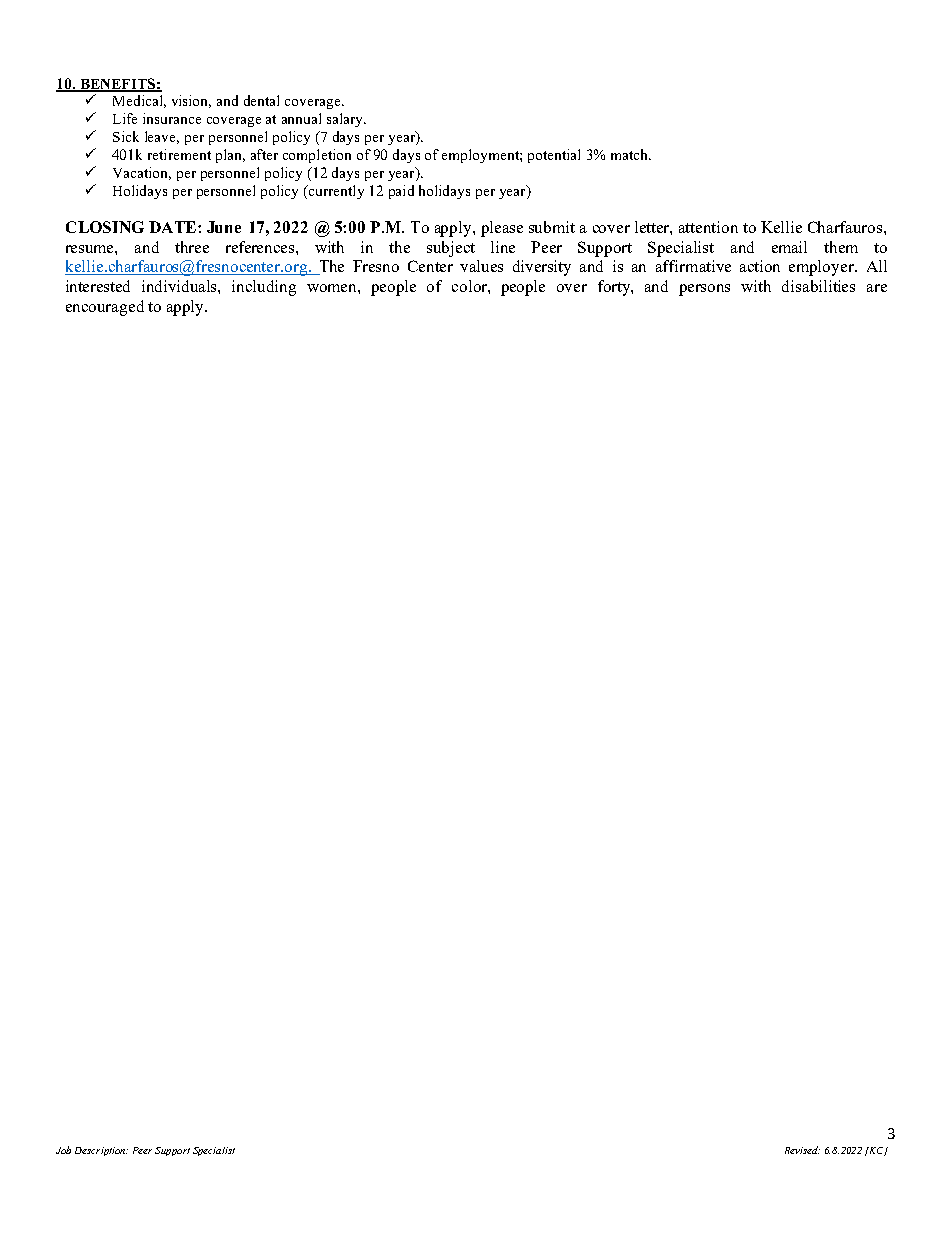  What do you see at coordinates (818, 286) in the screenshot?
I see `disabilities` at bounding box center [818, 286].
